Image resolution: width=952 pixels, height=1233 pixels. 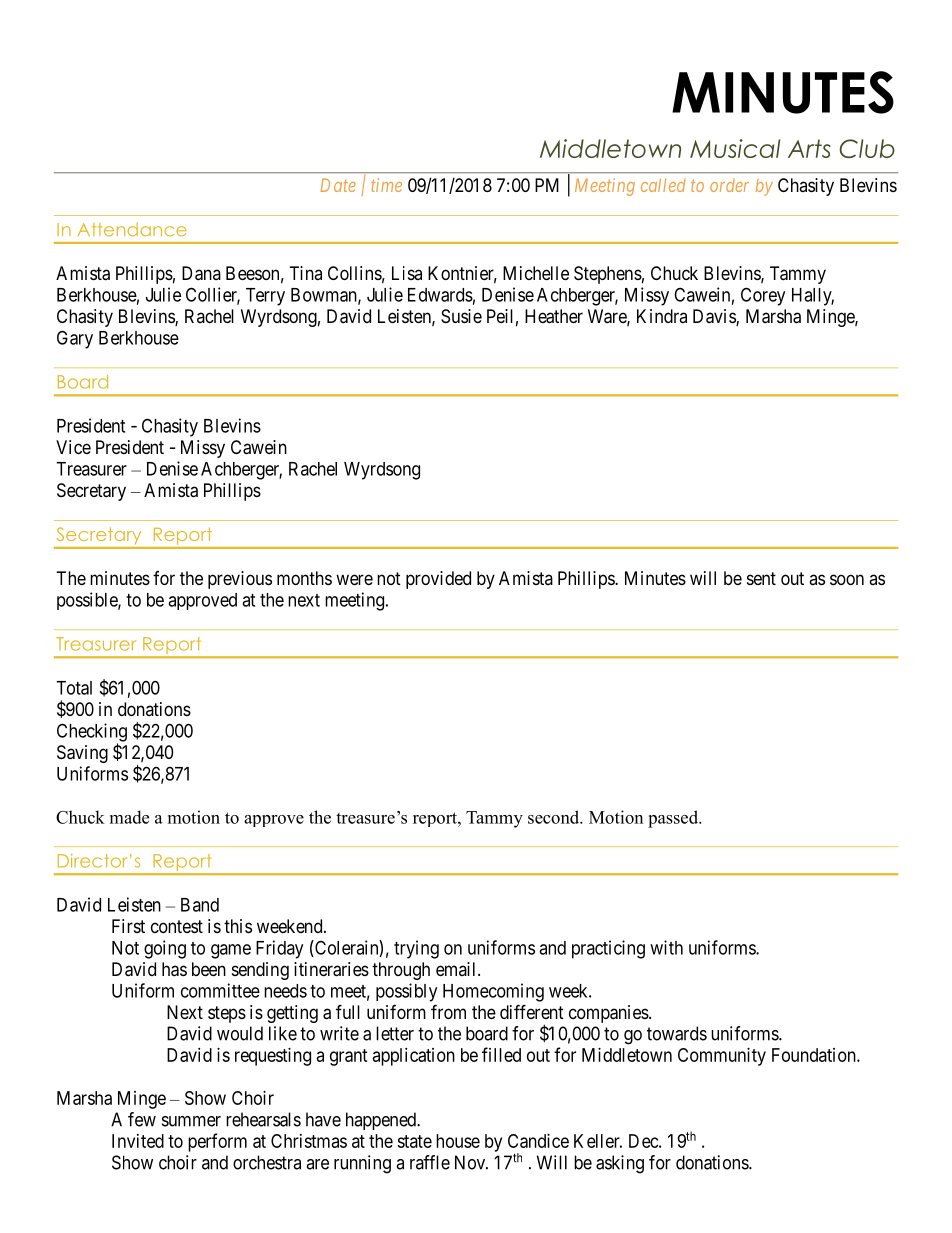 What do you see at coordinates (461, 316) in the image?
I see `Susie` at bounding box center [461, 316].
